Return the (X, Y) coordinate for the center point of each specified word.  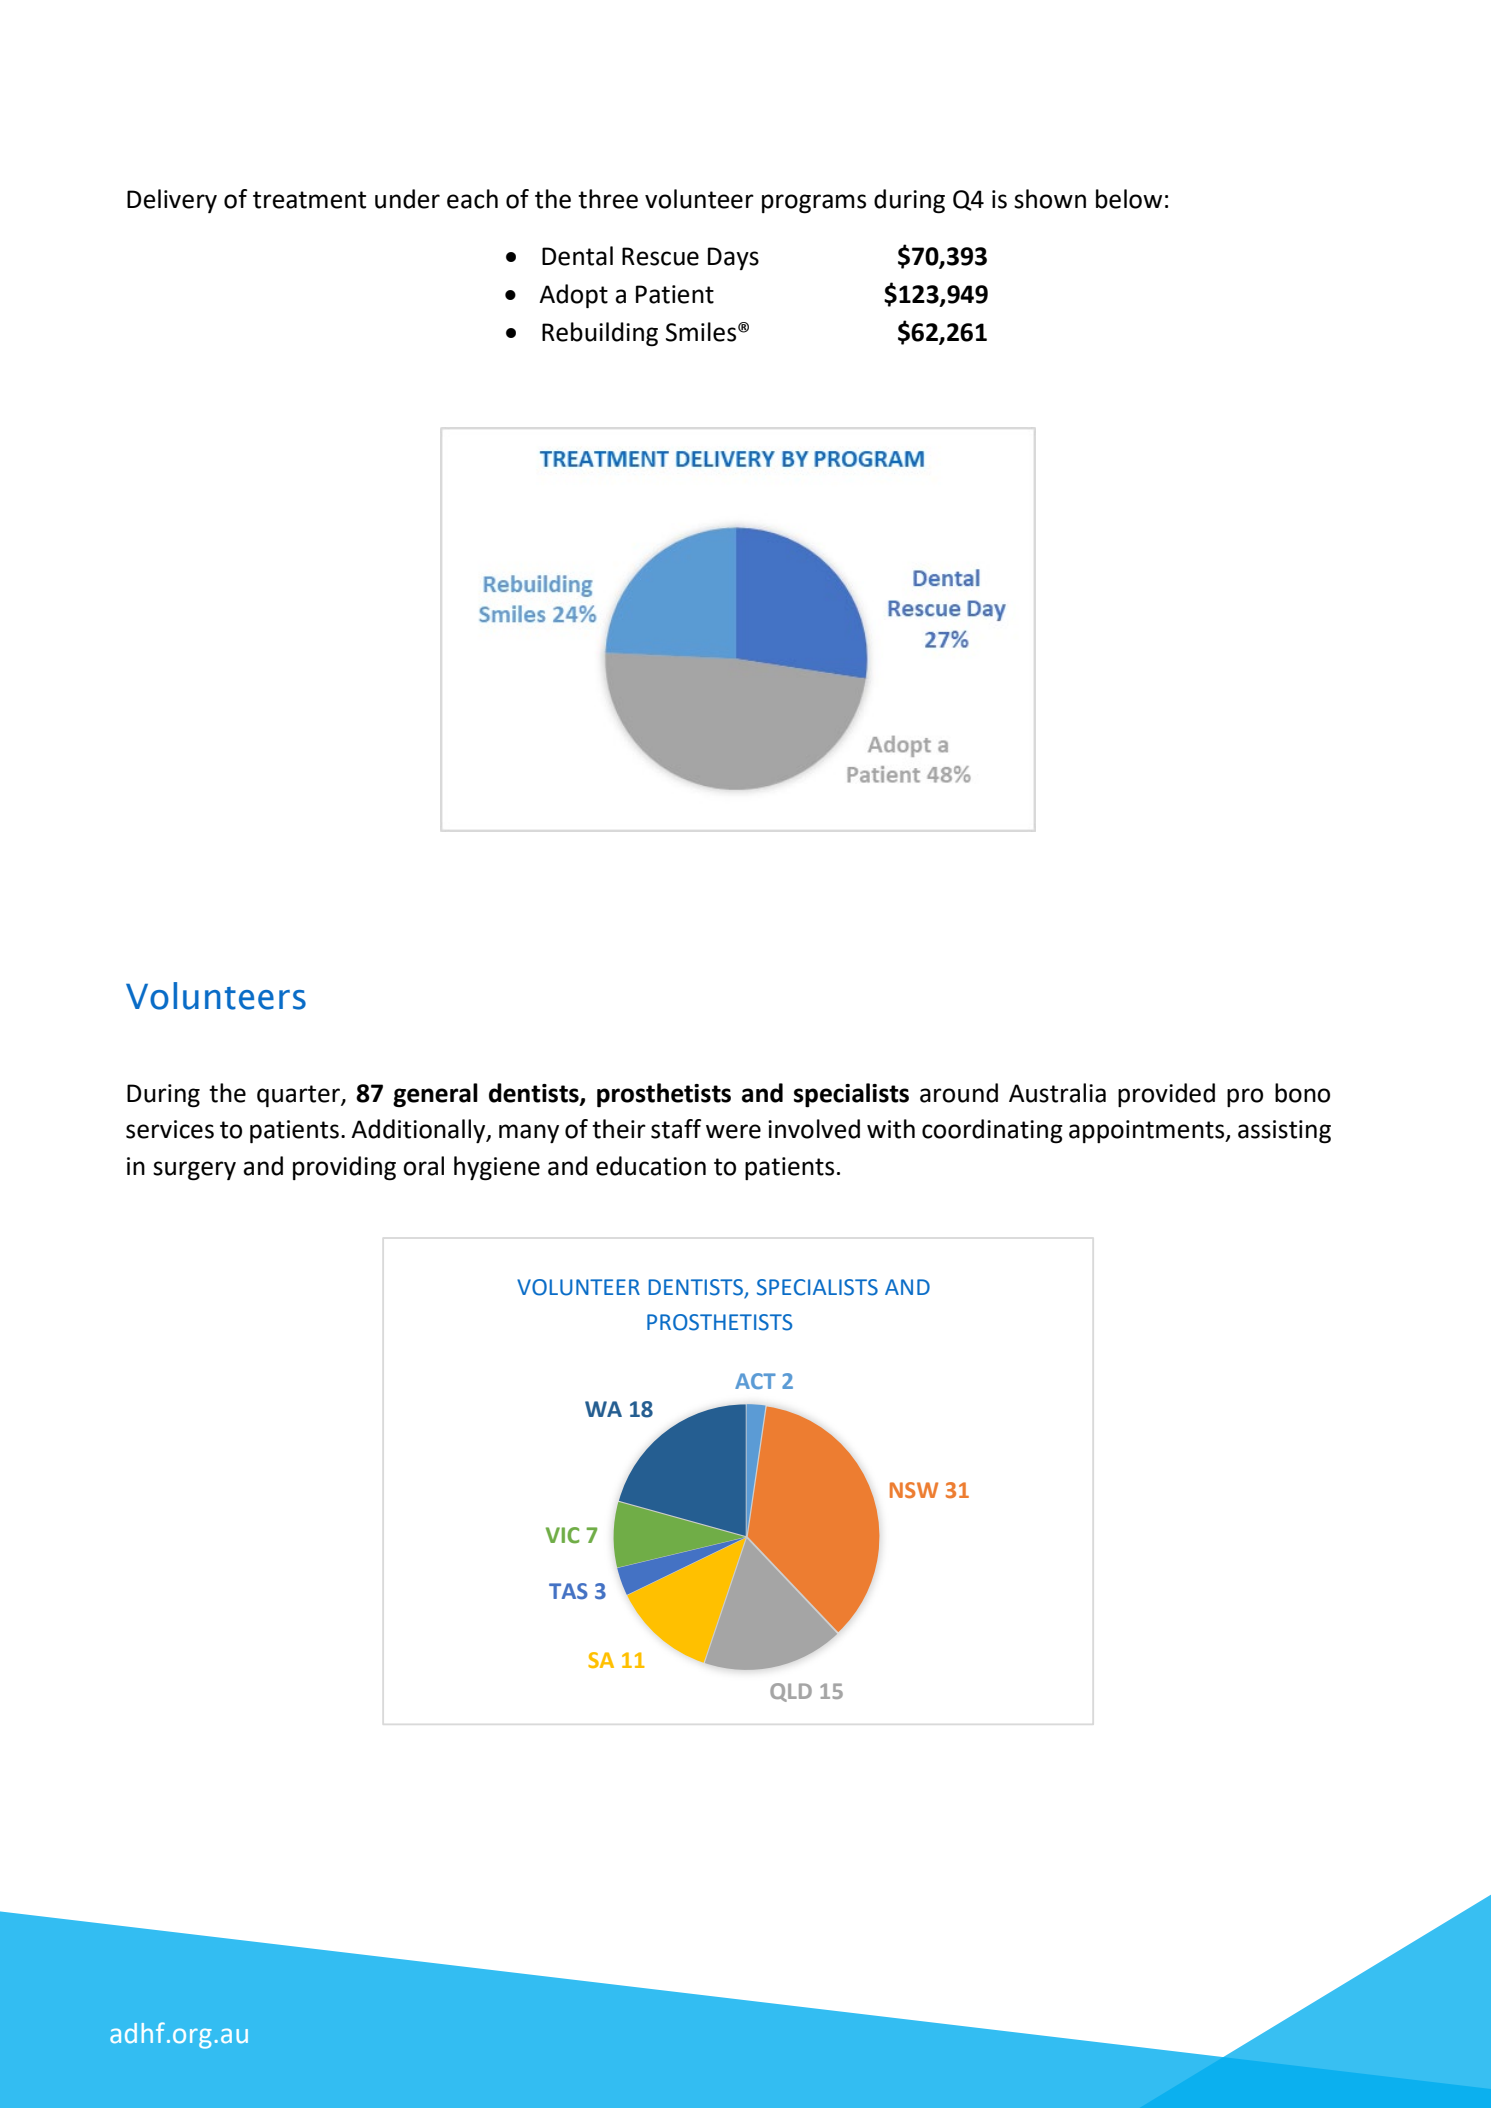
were (733, 1131)
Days (733, 258)
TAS (568, 1591)
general (435, 1095)
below (1129, 199)
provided (1166, 1095)
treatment (309, 200)
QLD (791, 1692)
